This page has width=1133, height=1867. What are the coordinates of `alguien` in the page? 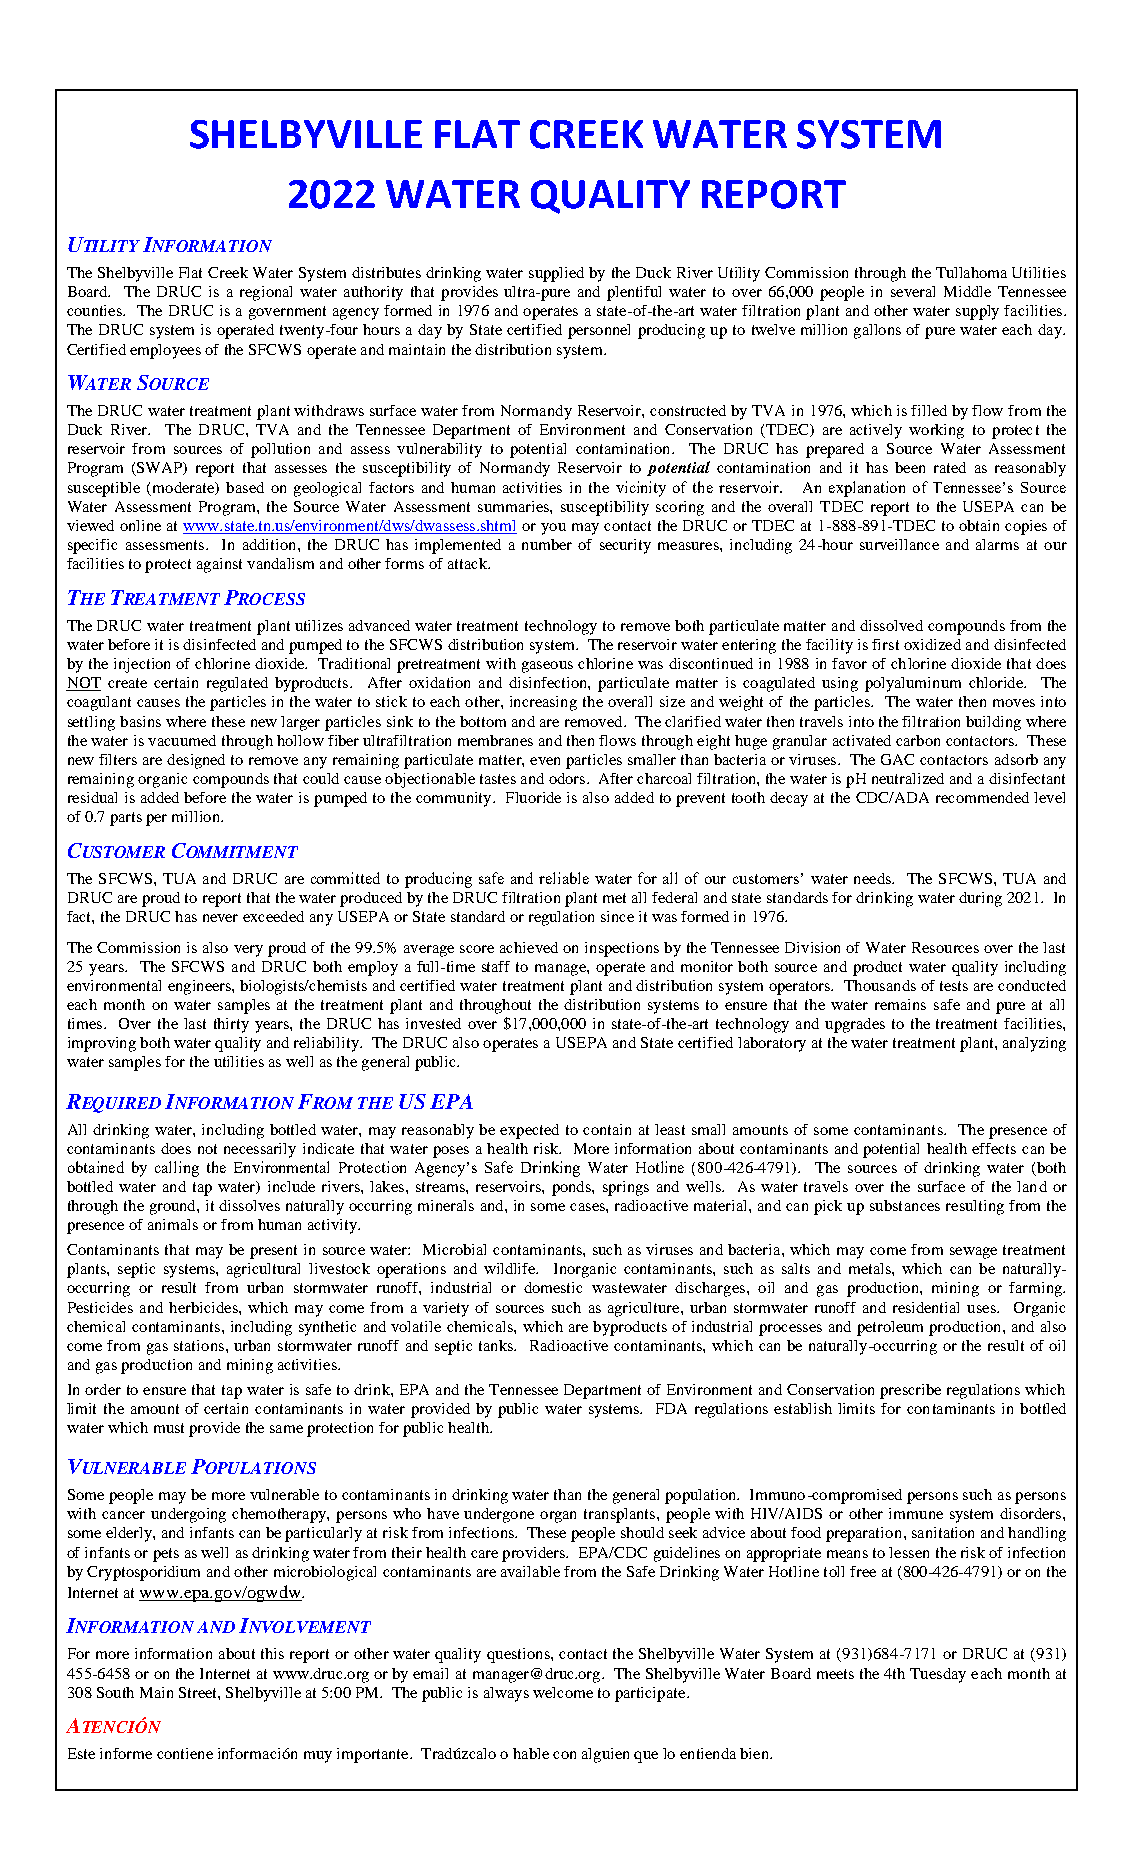 It's located at (605, 1755).
